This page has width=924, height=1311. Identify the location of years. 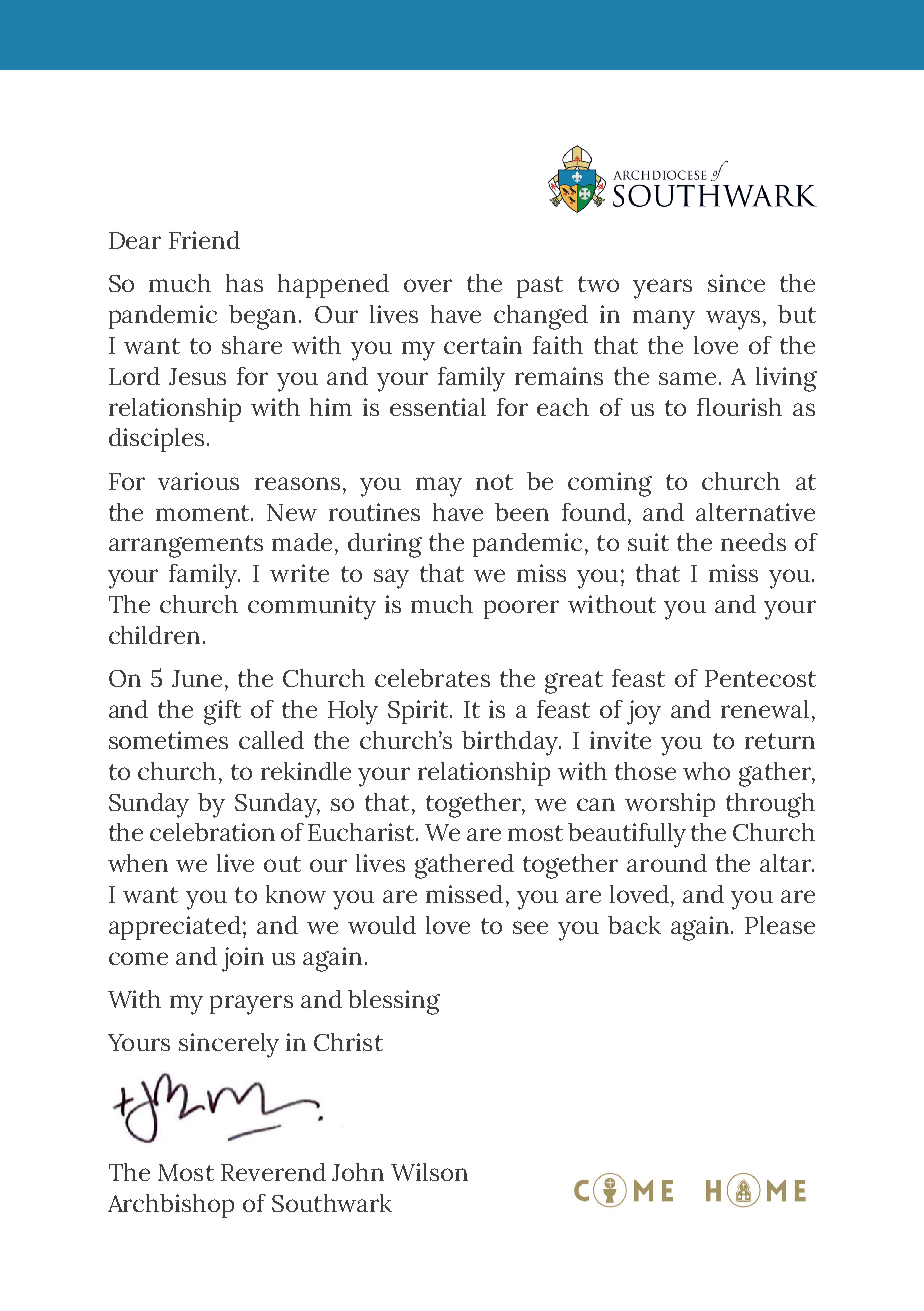
(662, 289).
